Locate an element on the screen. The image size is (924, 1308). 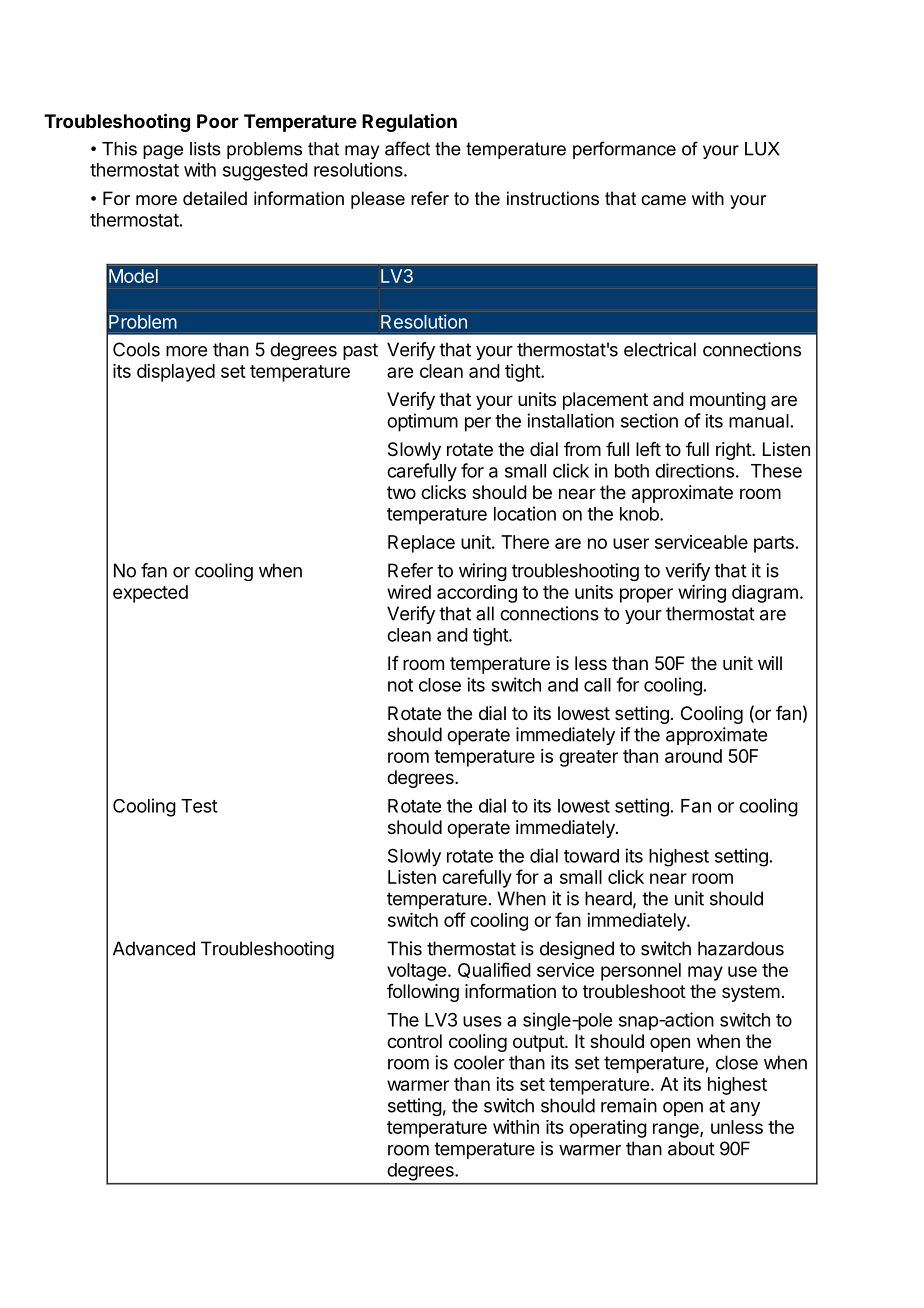
optimum is located at coordinates (422, 422).
